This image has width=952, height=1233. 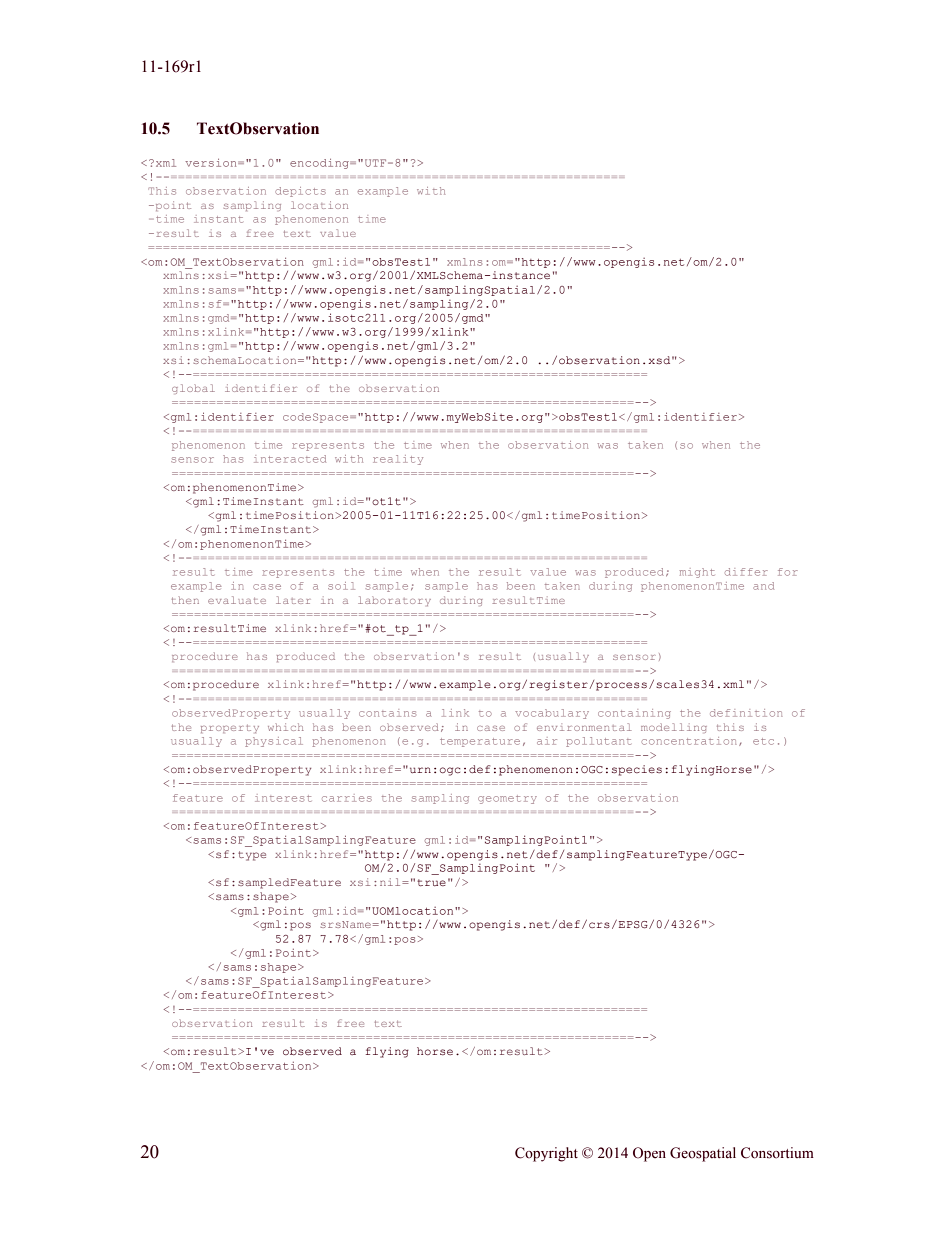 I want to click on differ, so click(x=746, y=572).
